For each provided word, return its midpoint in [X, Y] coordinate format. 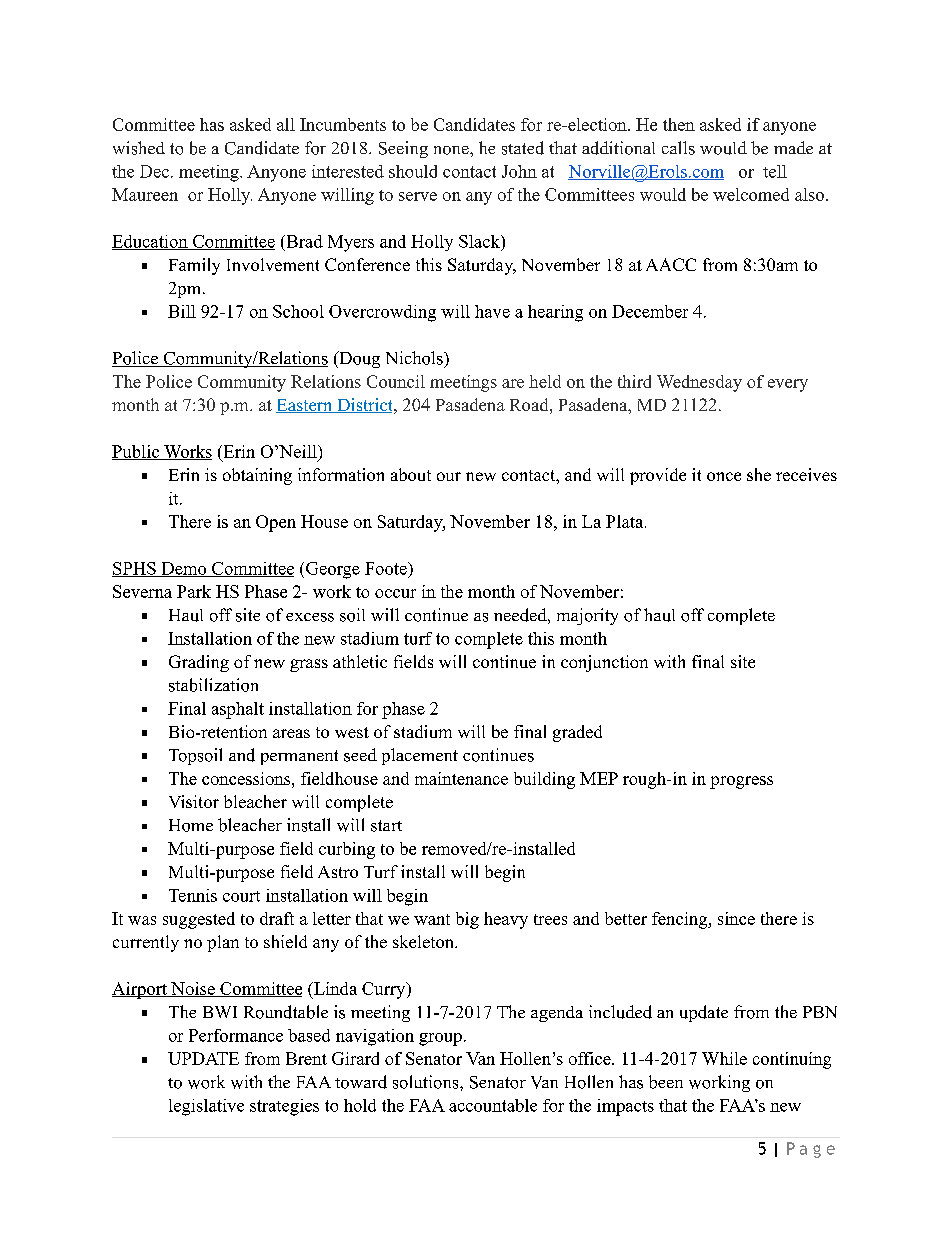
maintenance [461, 778]
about [411, 474]
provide [658, 476]
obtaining [257, 476]
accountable [493, 1105]
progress [741, 782]
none [452, 150]
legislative [206, 1107]
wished [139, 148]
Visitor [194, 801]
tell [775, 171]
